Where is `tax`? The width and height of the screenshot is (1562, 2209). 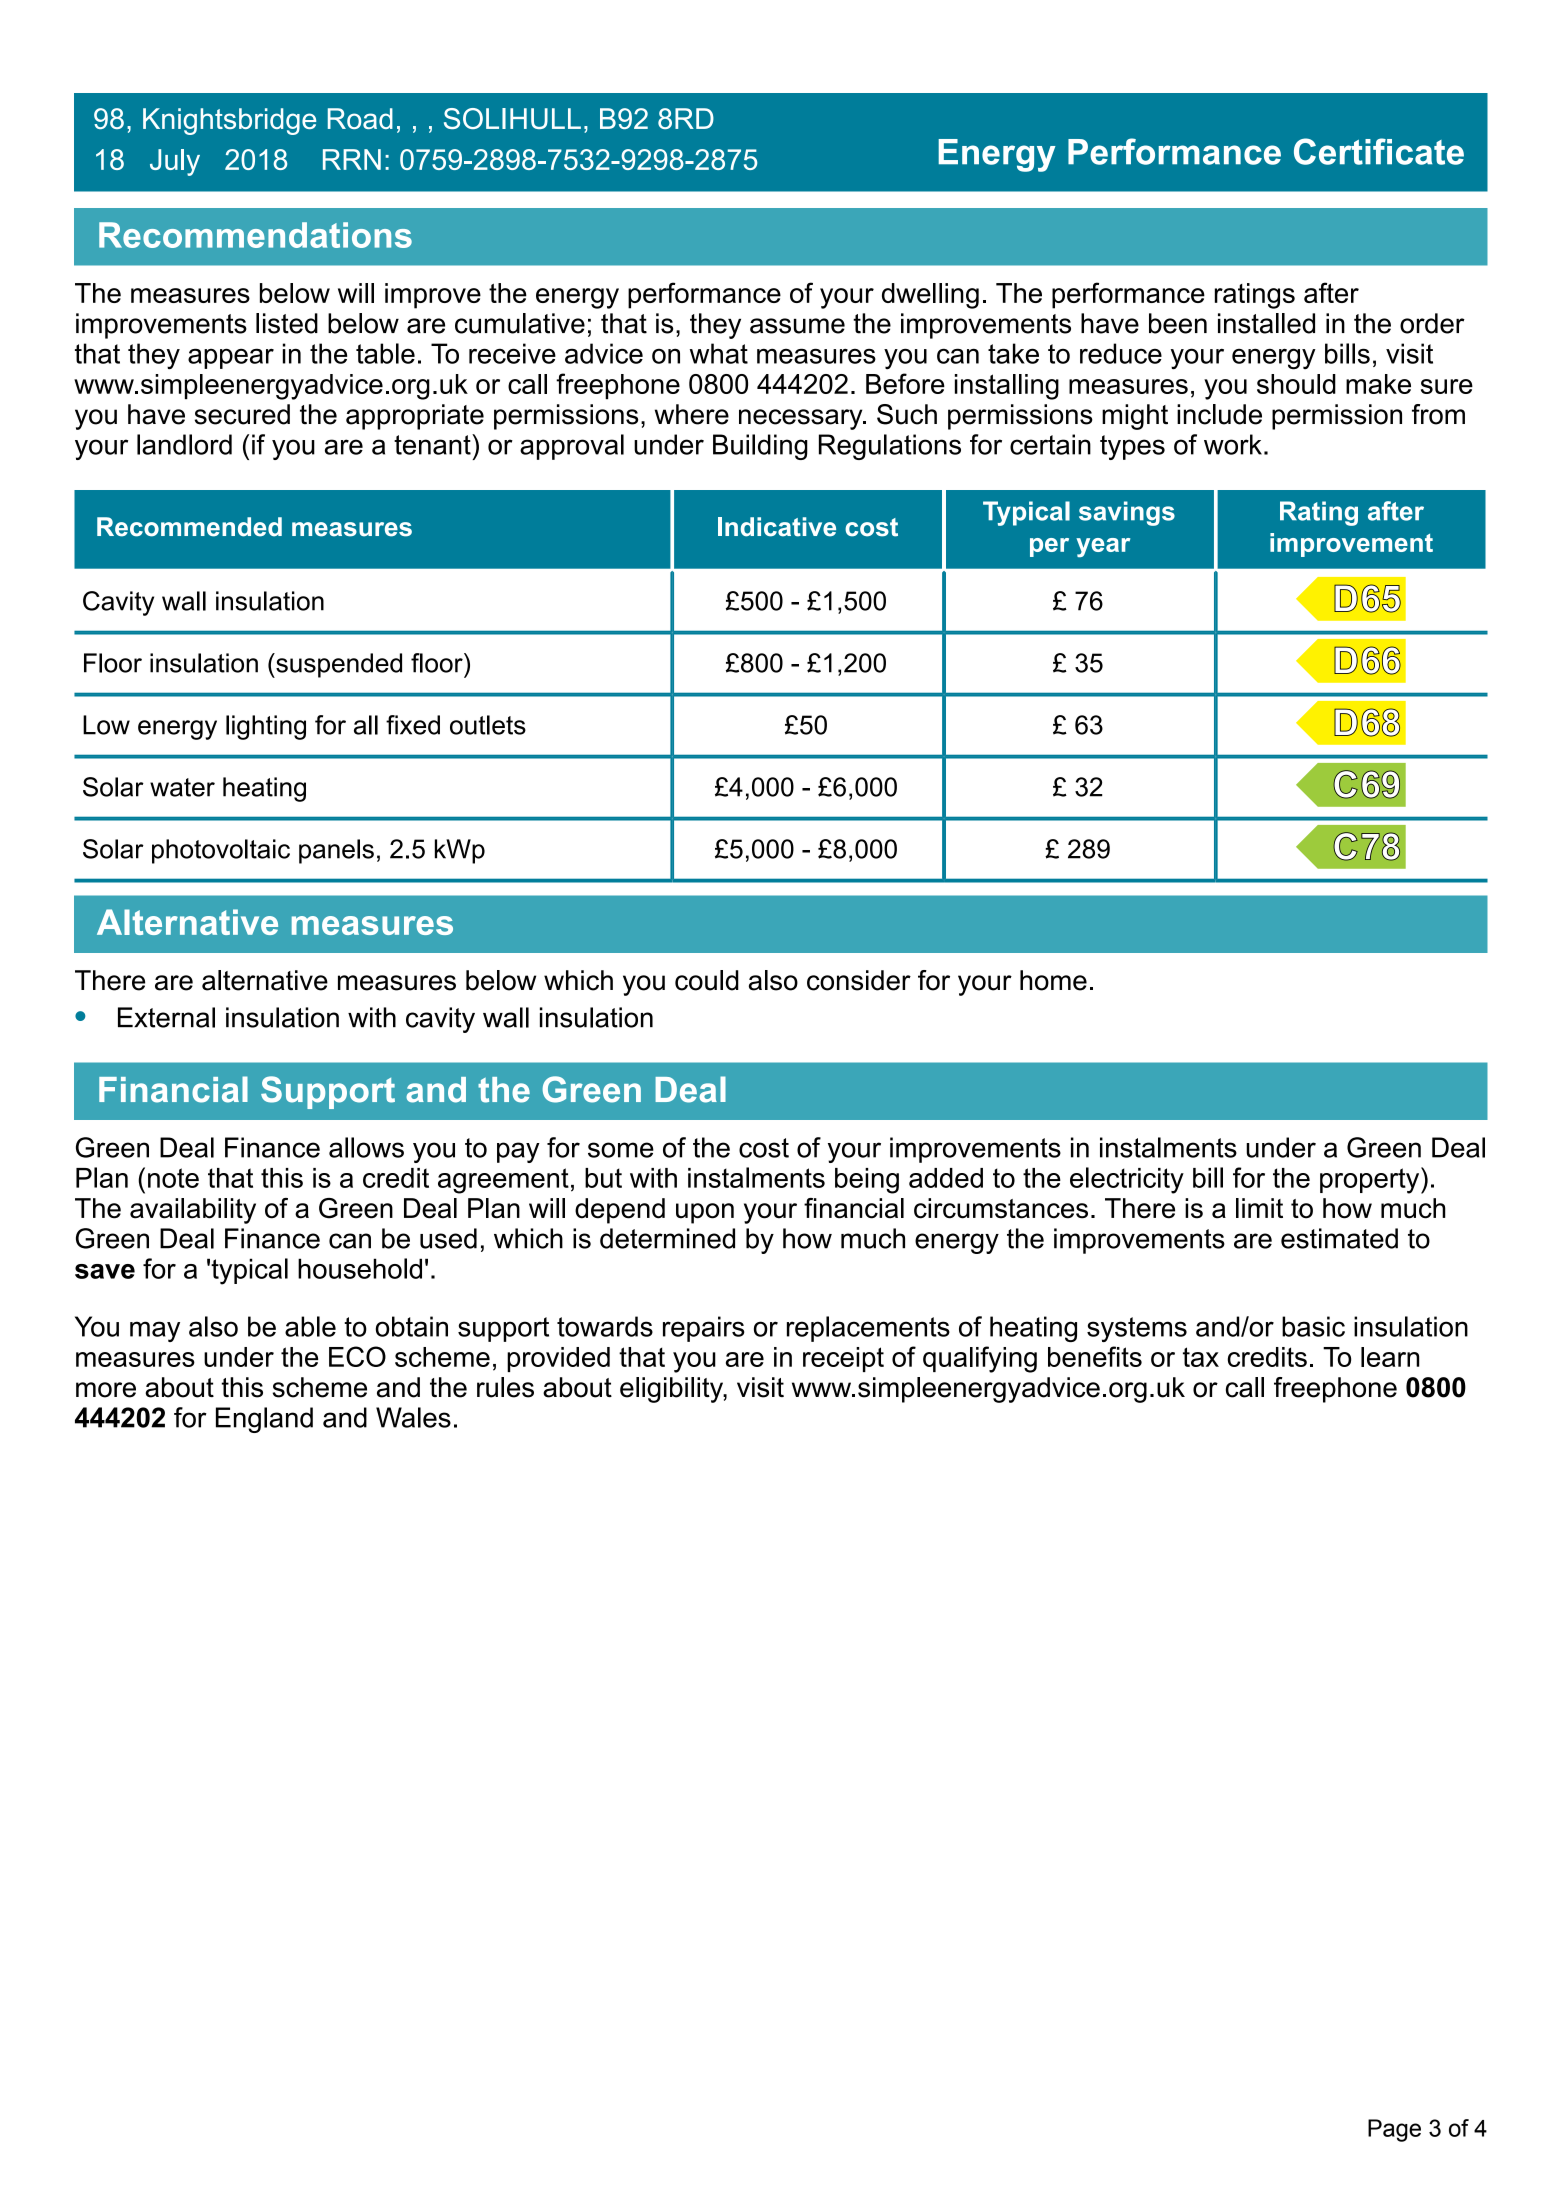
tax is located at coordinates (1201, 1357).
